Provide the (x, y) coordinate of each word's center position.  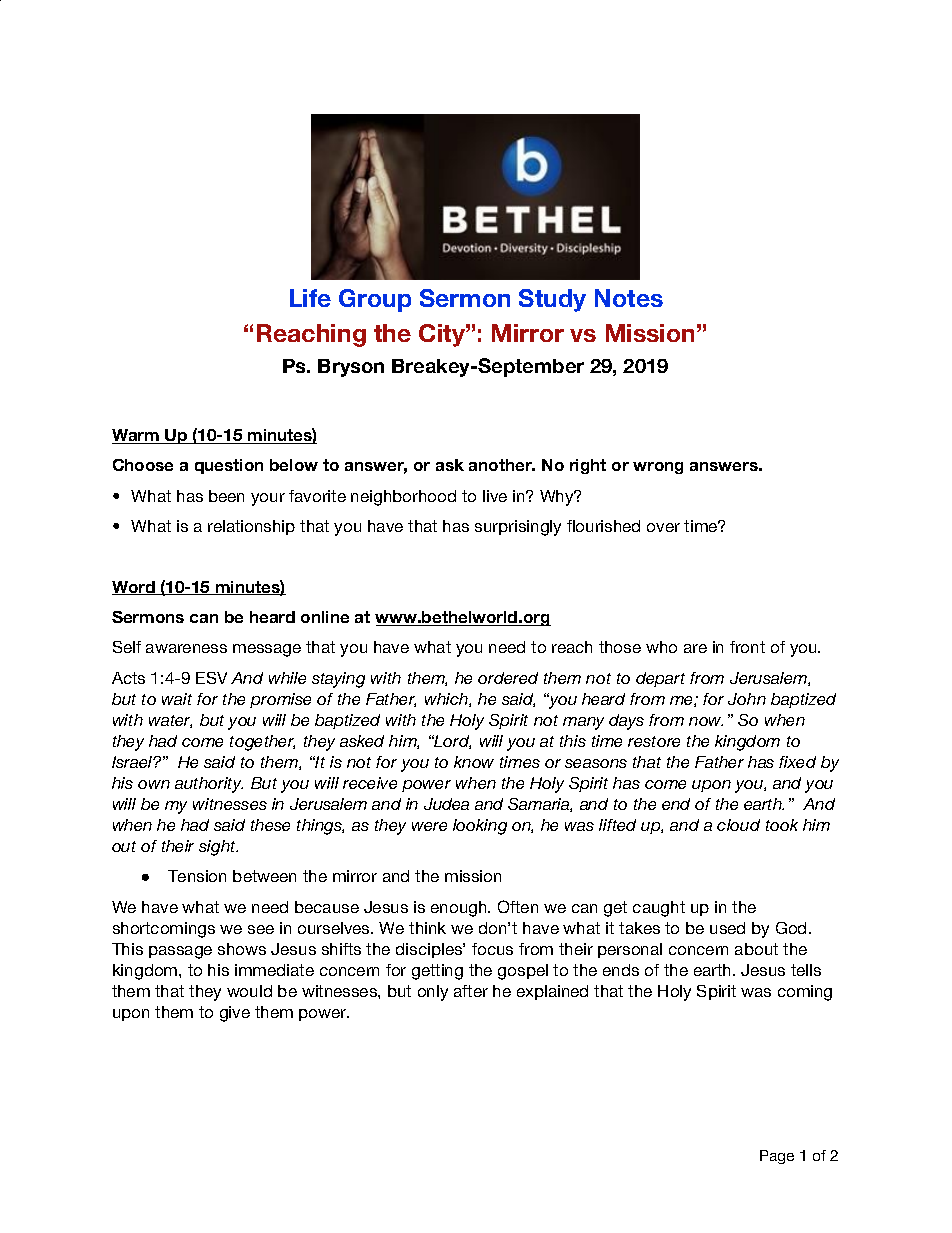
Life (310, 298)
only (433, 993)
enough (460, 909)
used (727, 928)
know (474, 762)
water (170, 721)
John (747, 699)
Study (552, 300)
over (663, 527)
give (235, 1014)
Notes (629, 298)
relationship (251, 527)
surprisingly (518, 528)
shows (242, 949)
